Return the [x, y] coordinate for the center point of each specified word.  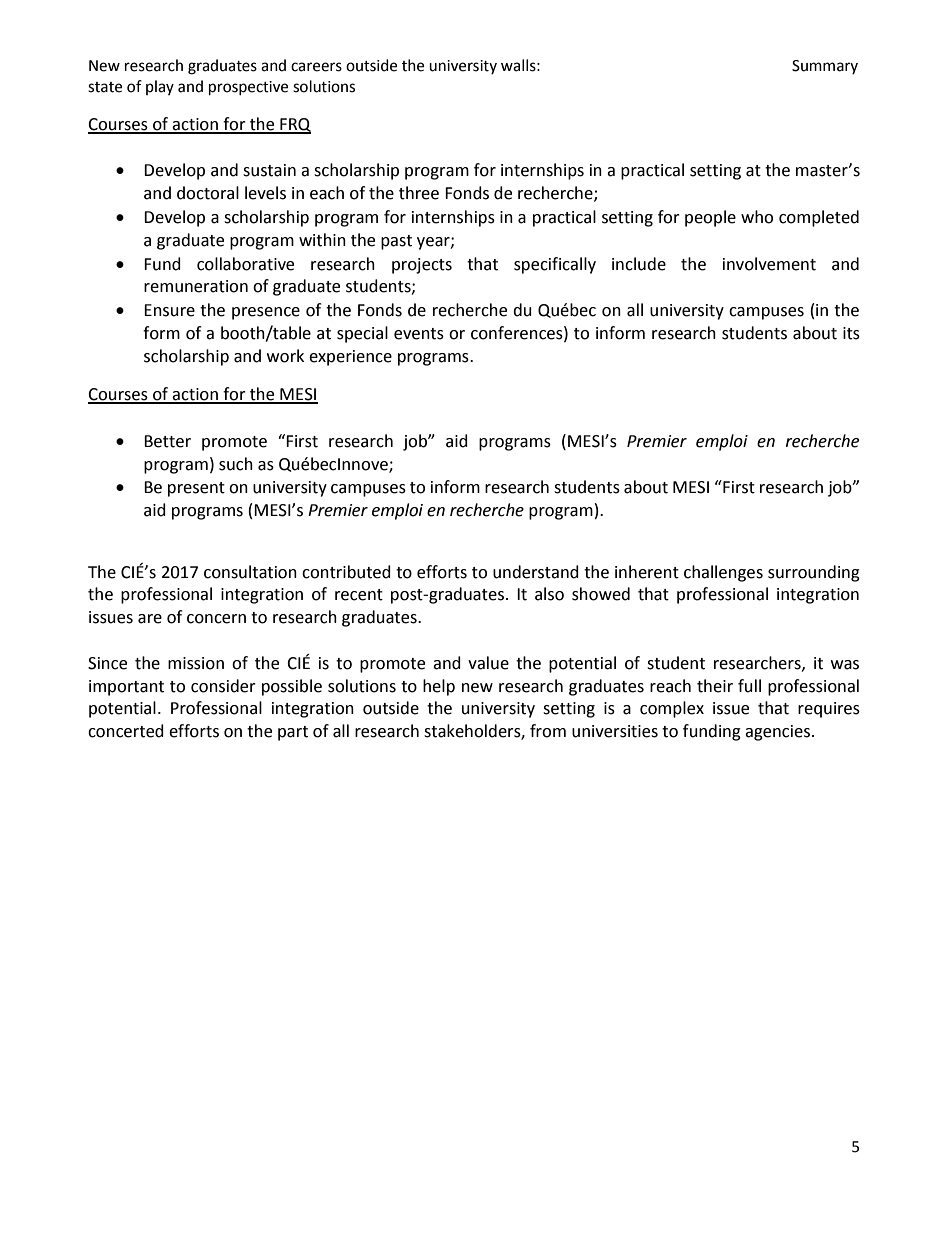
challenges [723, 573]
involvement [769, 264]
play [160, 87]
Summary [825, 67]
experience [350, 358]
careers [316, 67]
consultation [250, 572]
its [851, 333]
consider [223, 686]
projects [422, 266]
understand [536, 572]
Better [167, 441]
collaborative [245, 264]
